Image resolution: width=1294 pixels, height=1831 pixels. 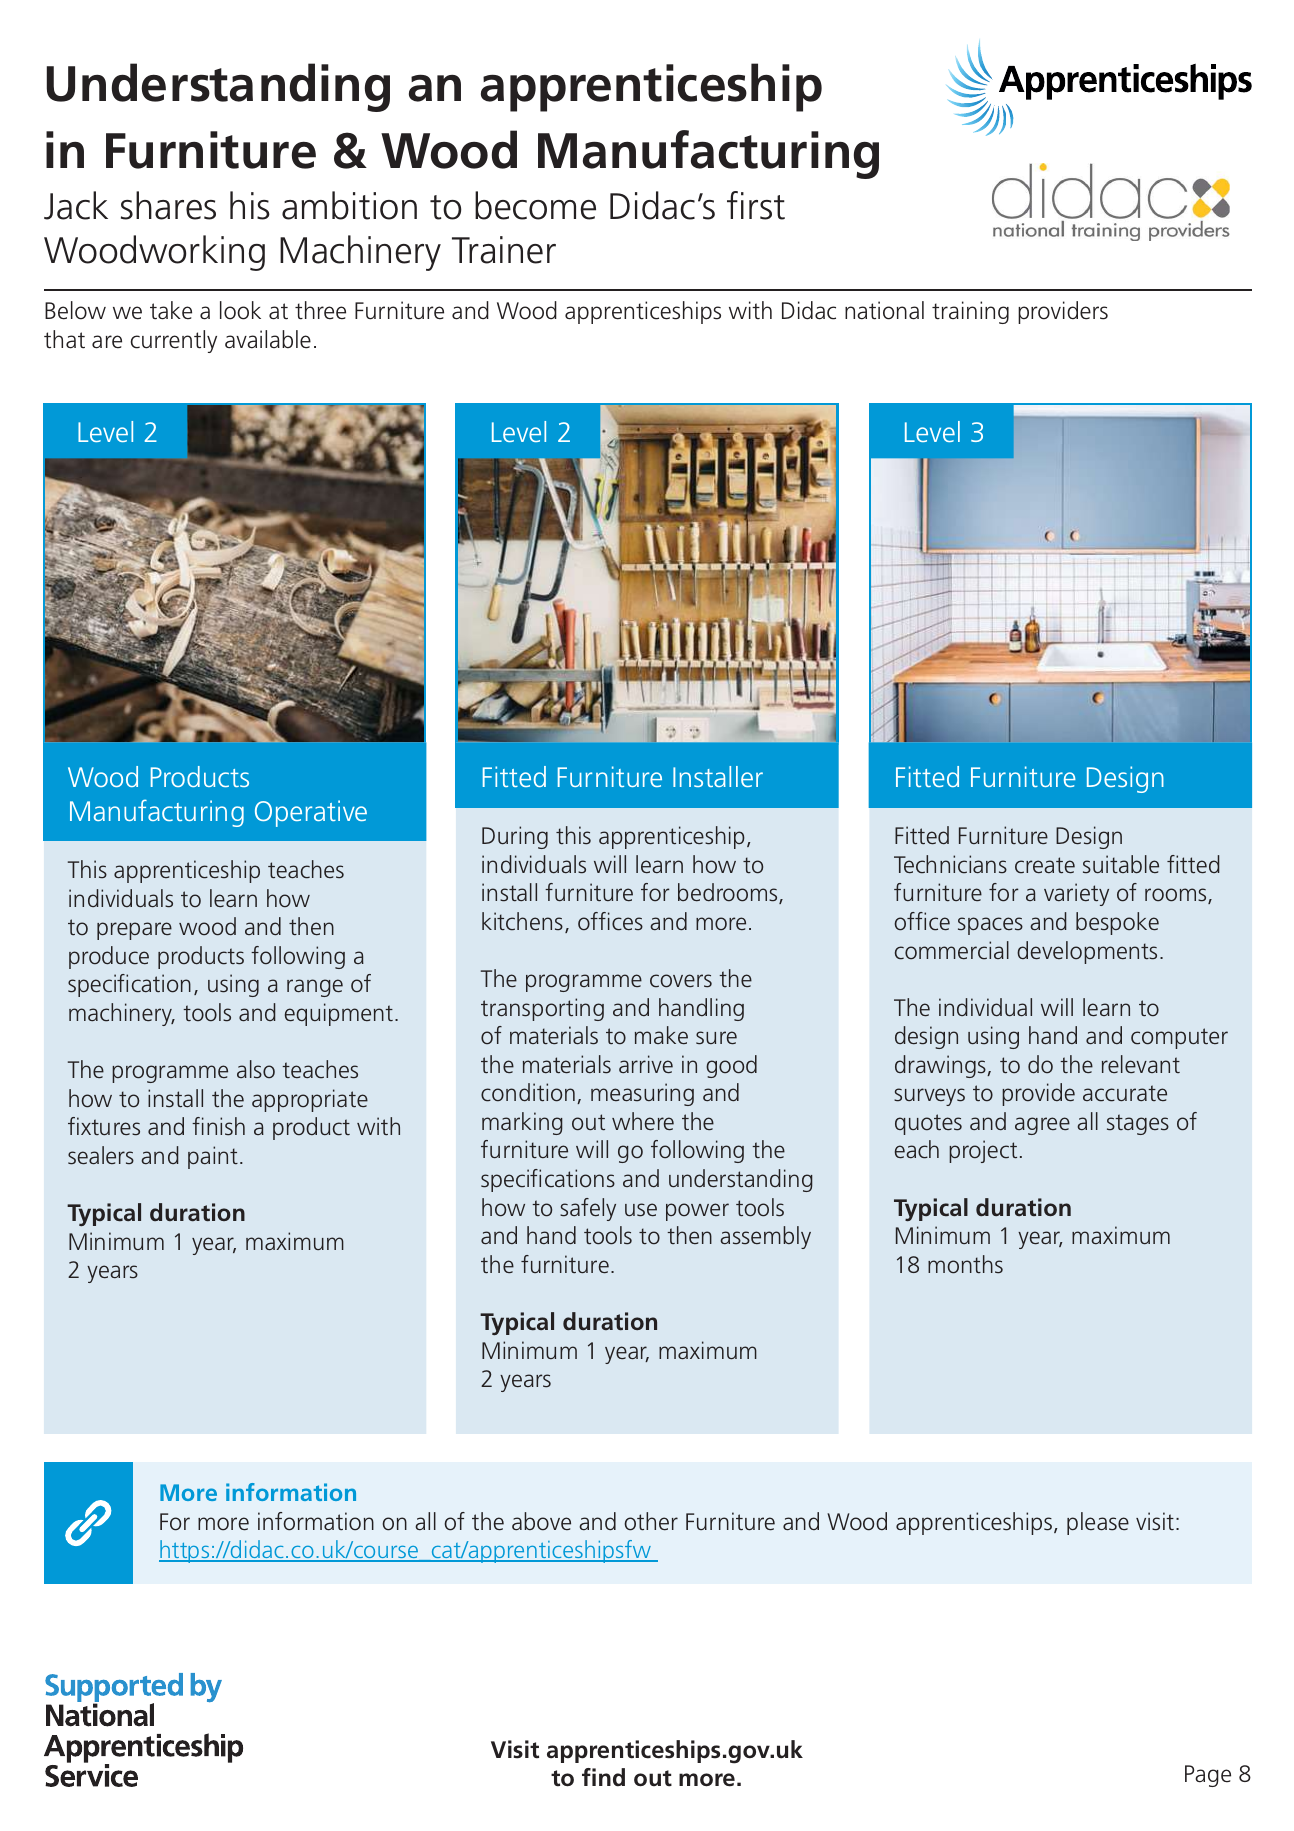 What do you see at coordinates (681, 981) in the screenshot?
I see `covers` at bounding box center [681, 981].
